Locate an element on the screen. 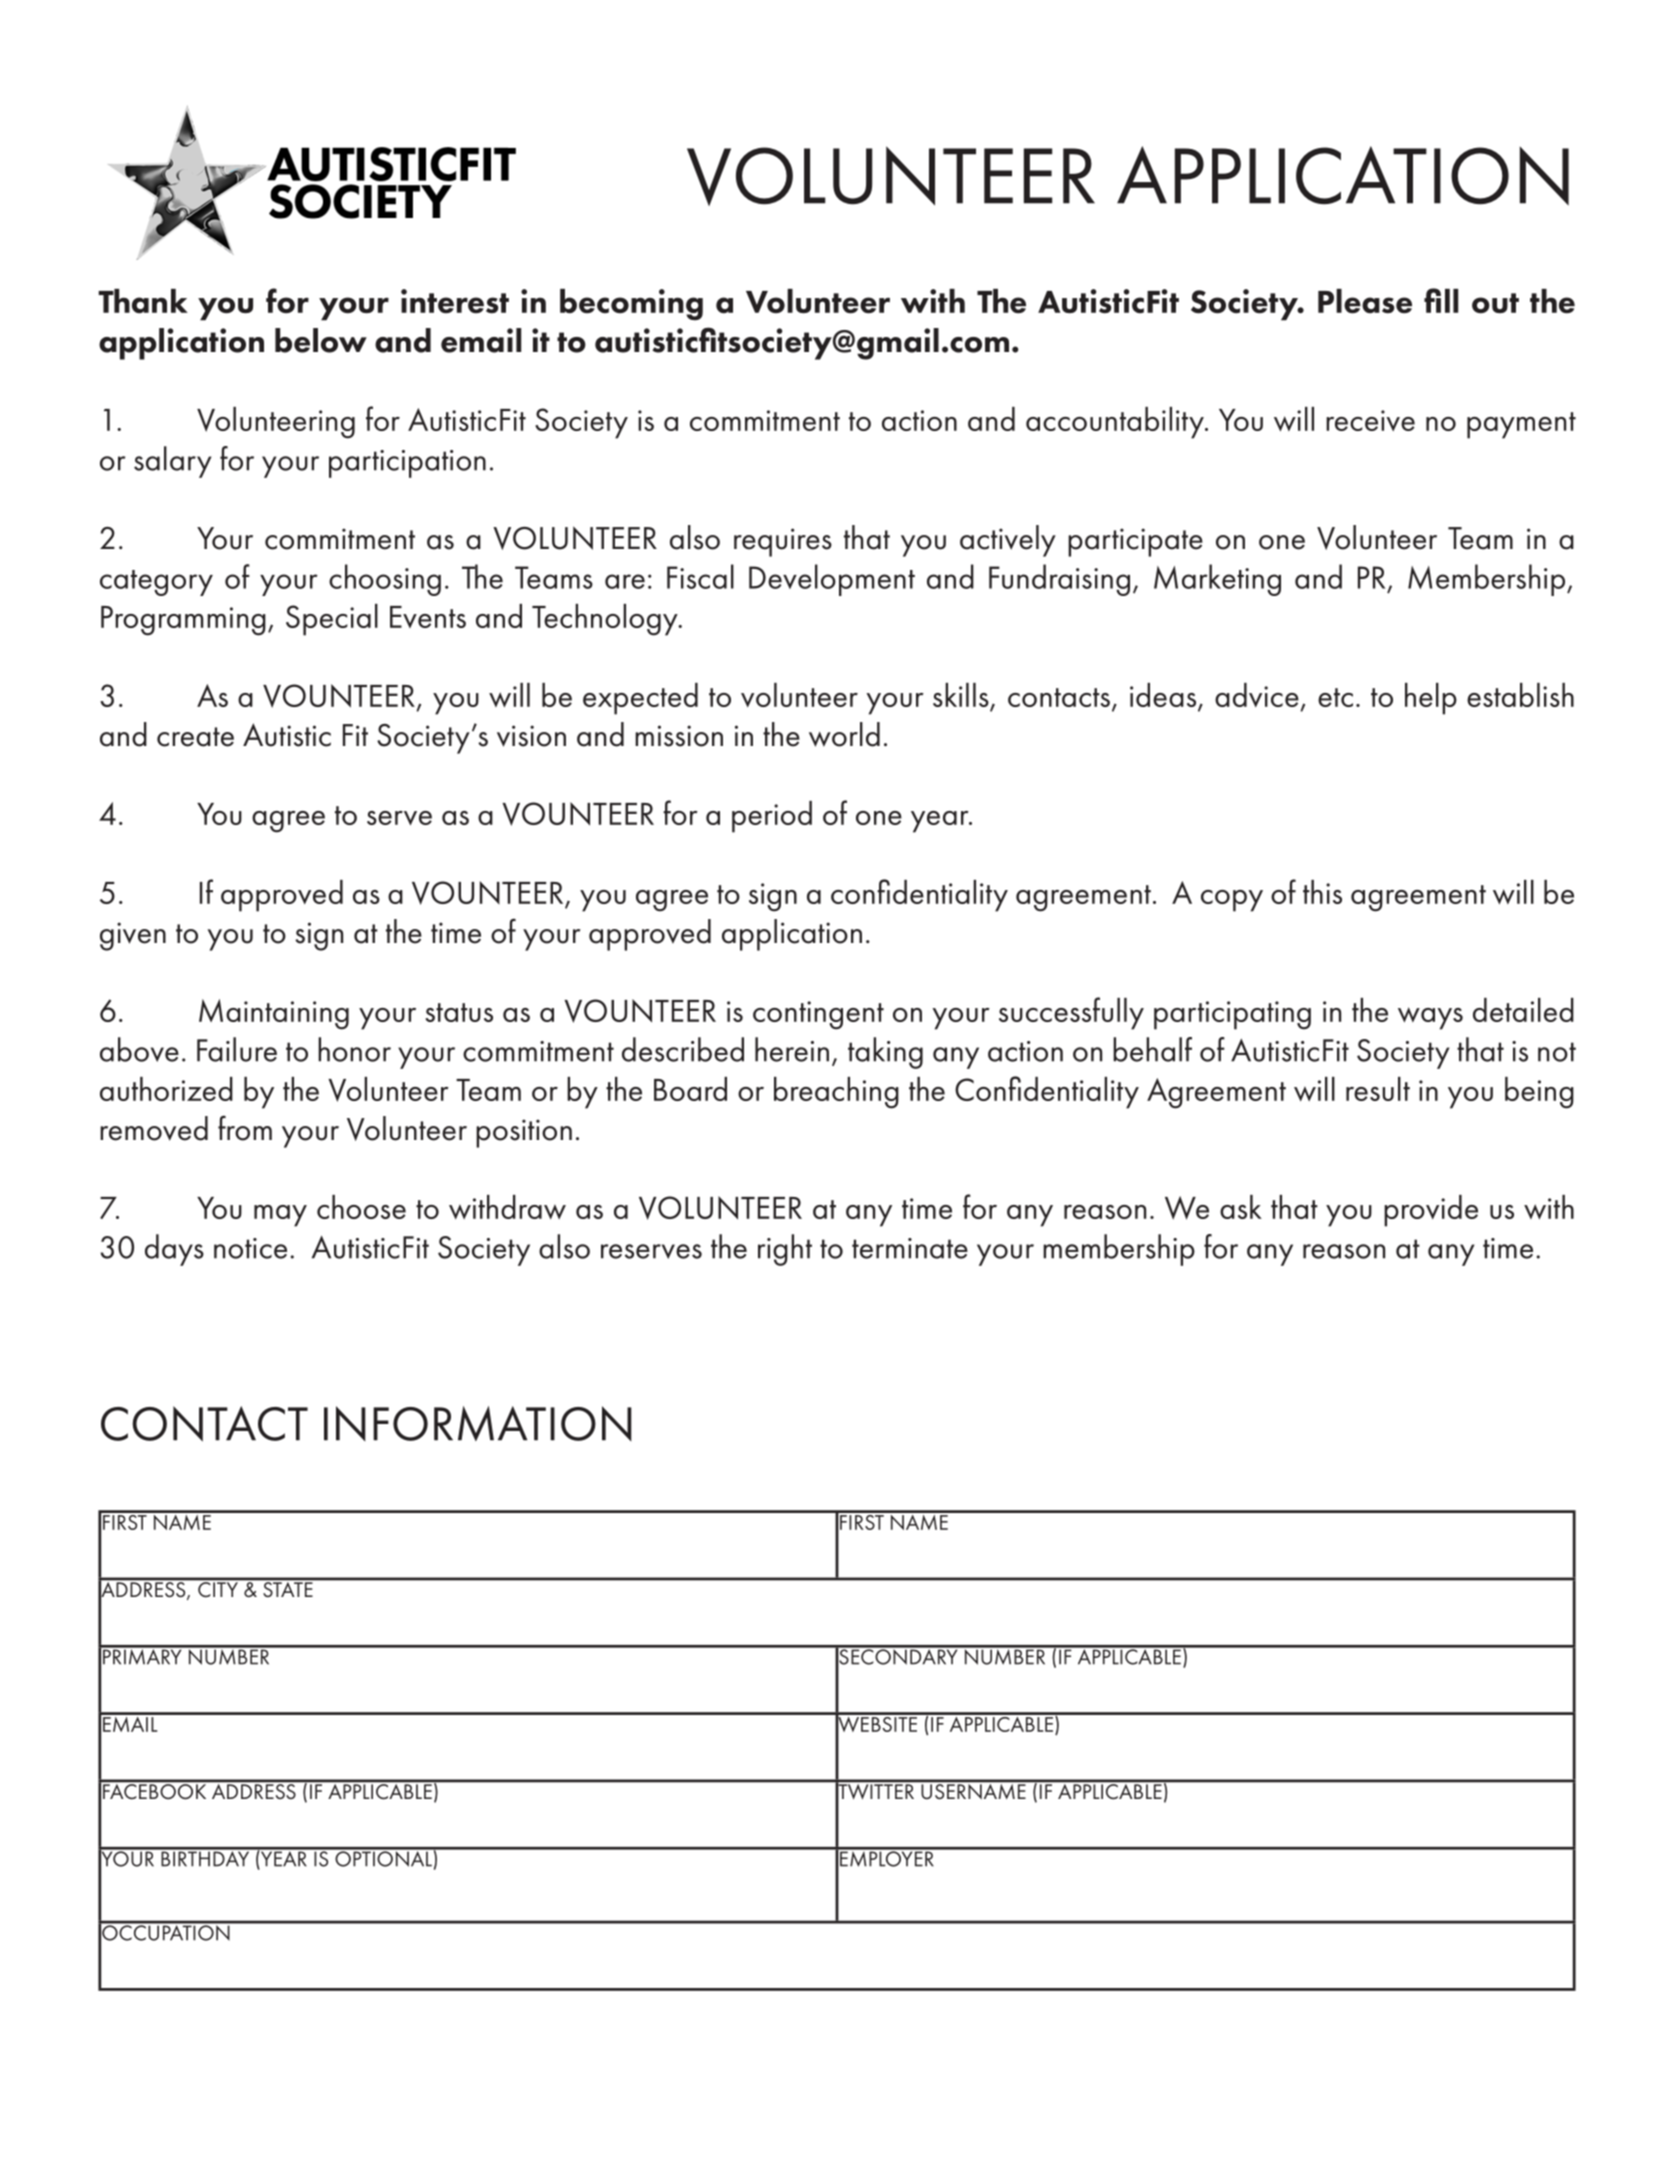 This screenshot has width=1674, height=2167. Please is located at coordinates (1365, 301).
